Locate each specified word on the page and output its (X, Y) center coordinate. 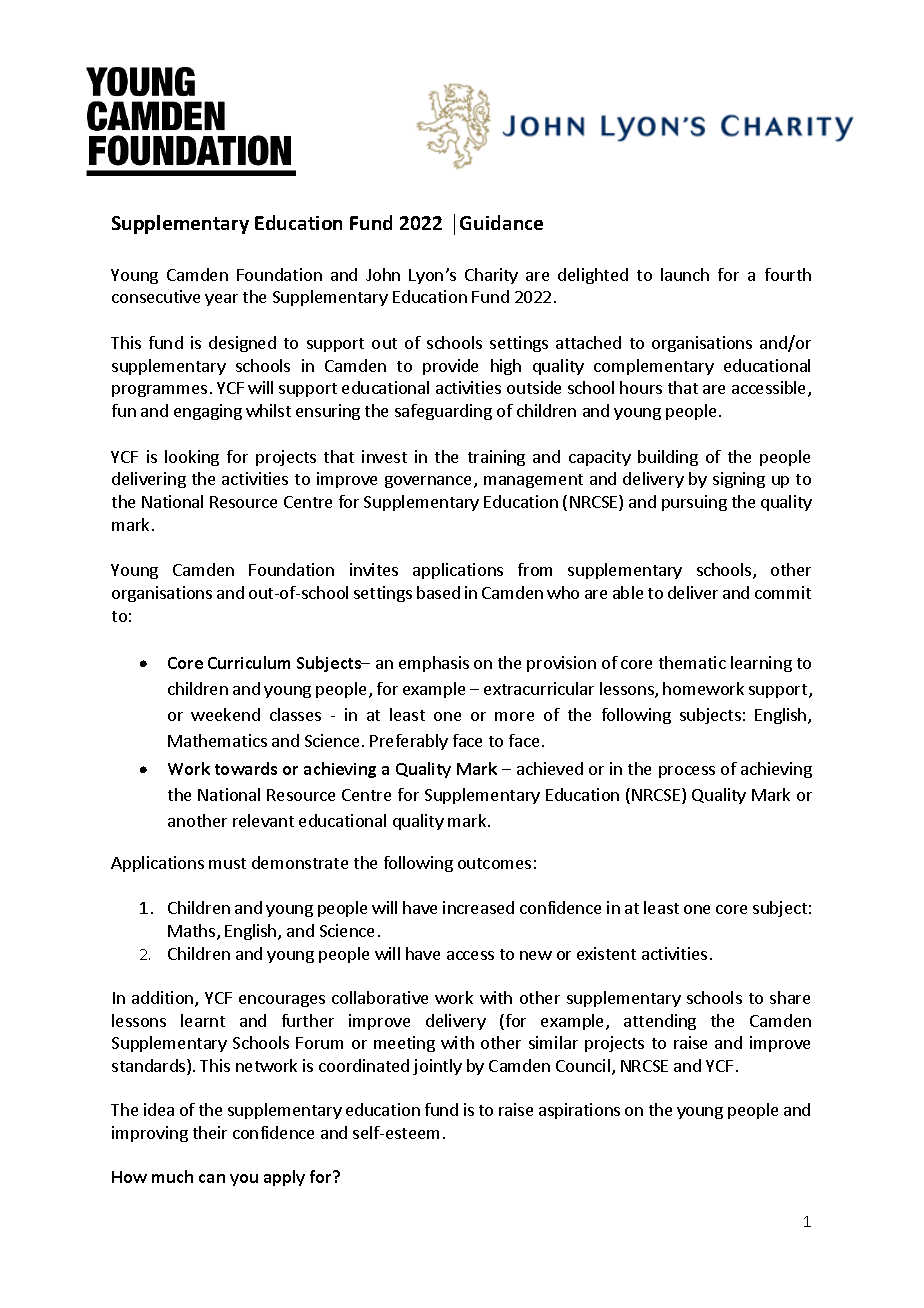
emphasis (434, 664)
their (210, 1132)
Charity (491, 276)
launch (685, 274)
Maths (193, 932)
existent (606, 953)
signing (739, 480)
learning (761, 664)
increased (478, 907)
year (221, 300)
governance (430, 482)
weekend (225, 714)
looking (192, 458)
